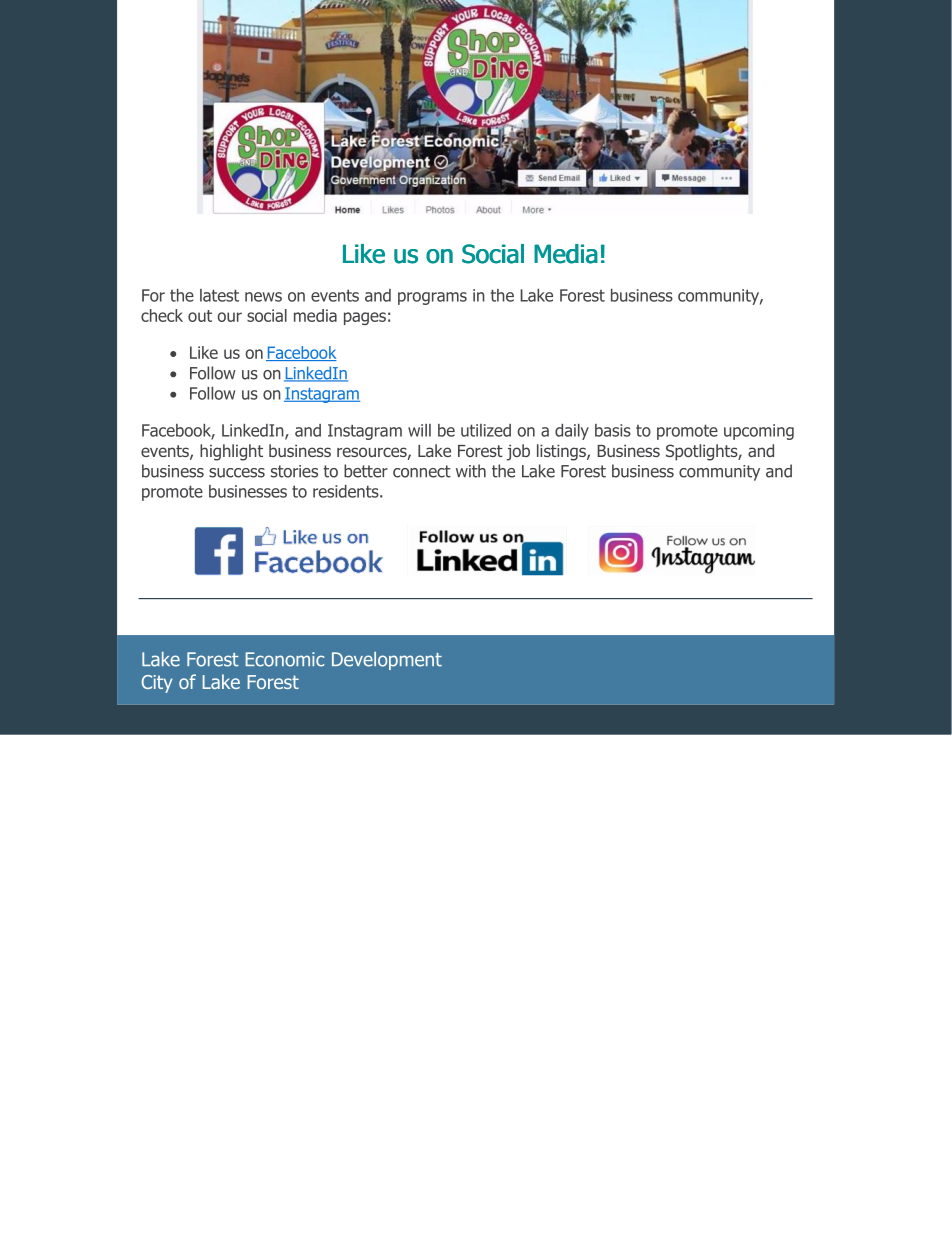  Describe the element at coordinates (237, 473) in the screenshot. I see `success` at that location.
